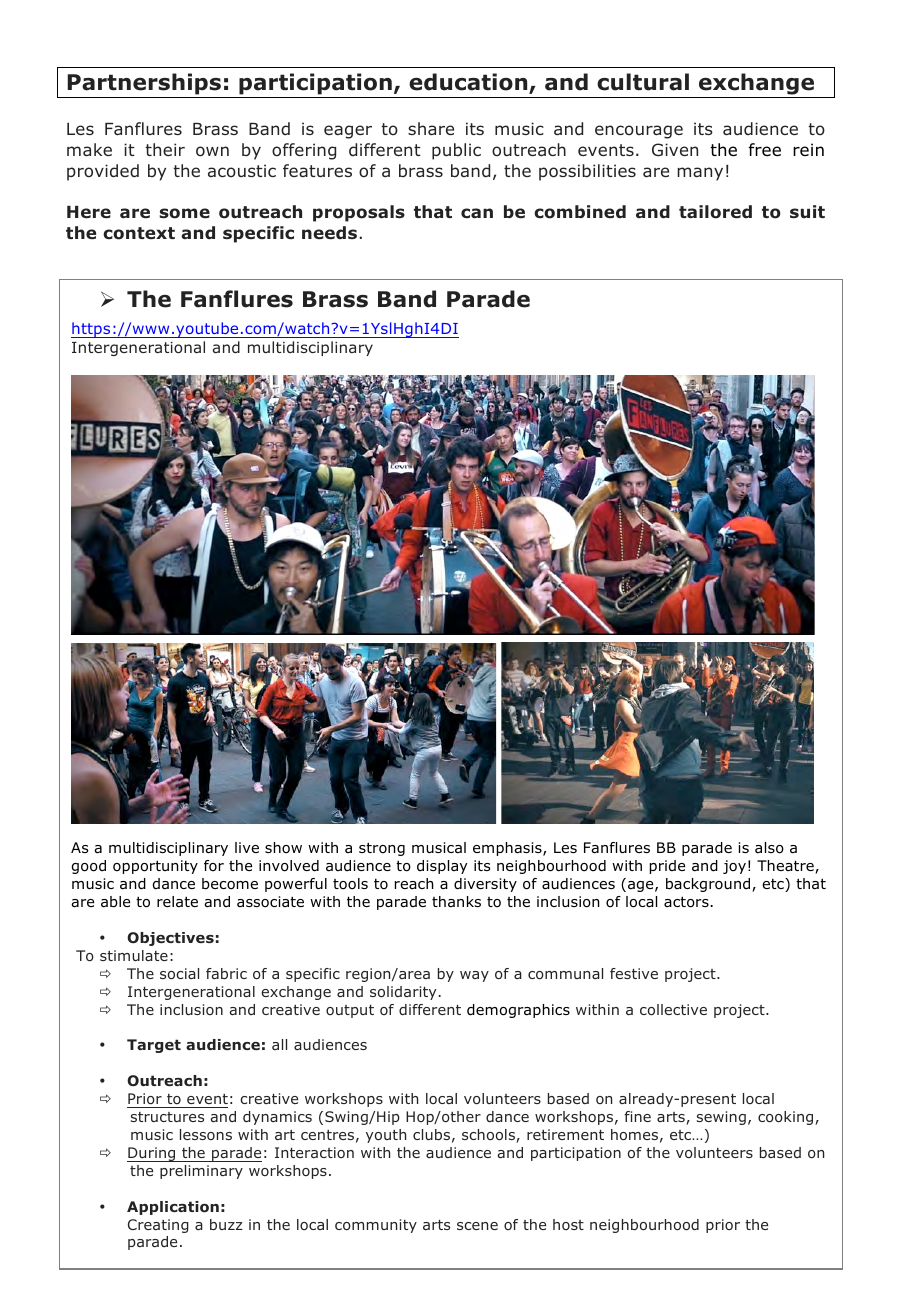  Describe the element at coordinates (173, 1208) in the page. I see `Application` at that location.
